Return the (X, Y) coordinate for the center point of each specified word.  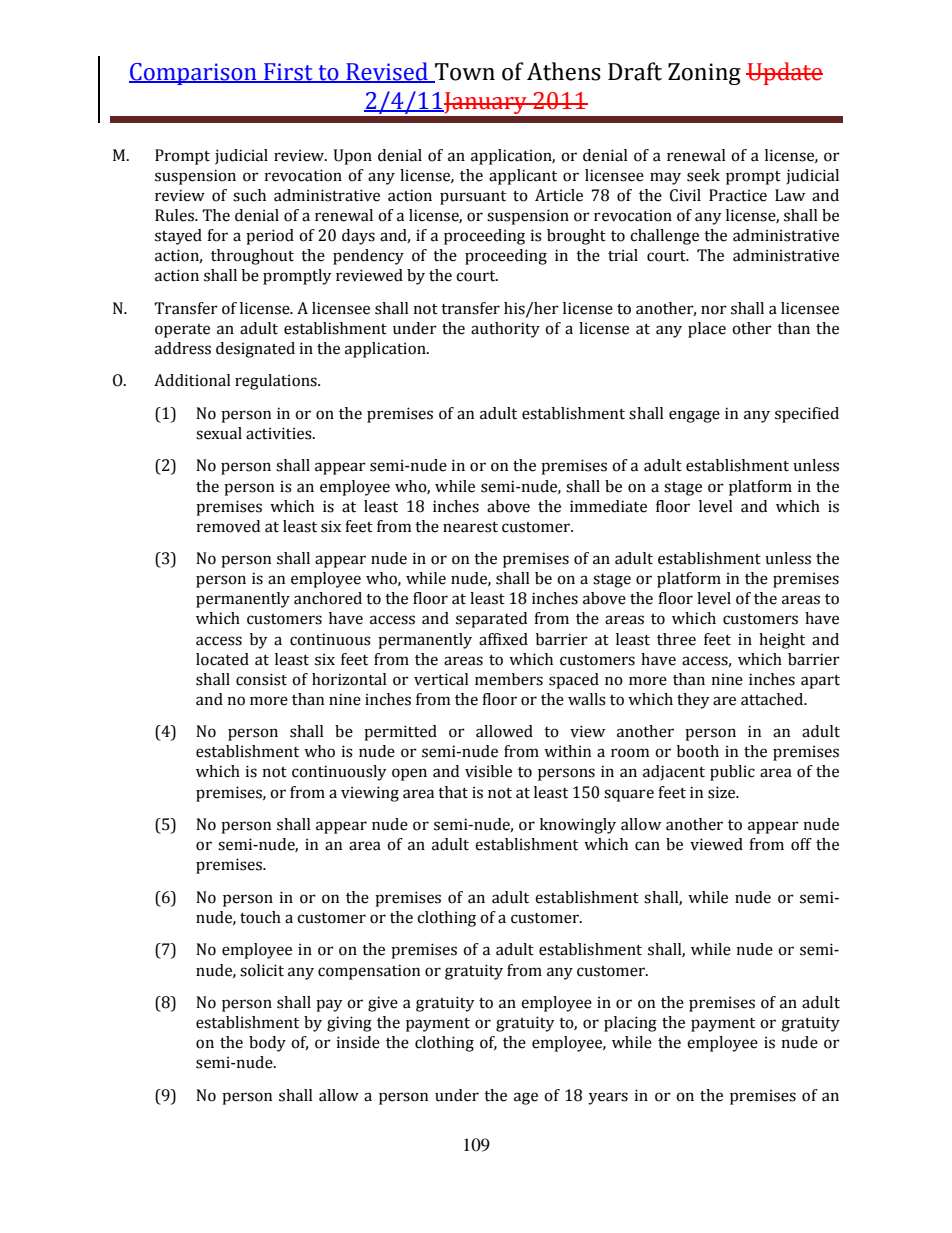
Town (464, 72)
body (267, 1044)
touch (260, 917)
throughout (252, 257)
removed (228, 526)
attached (773, 699)
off (801, 844)
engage (694, 416)
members (509, 679)
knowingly (578, 826)
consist (261, 679)
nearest (470, 527)
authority (505, 330)
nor (714, 310)
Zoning (704, 74)
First (288, 72)
